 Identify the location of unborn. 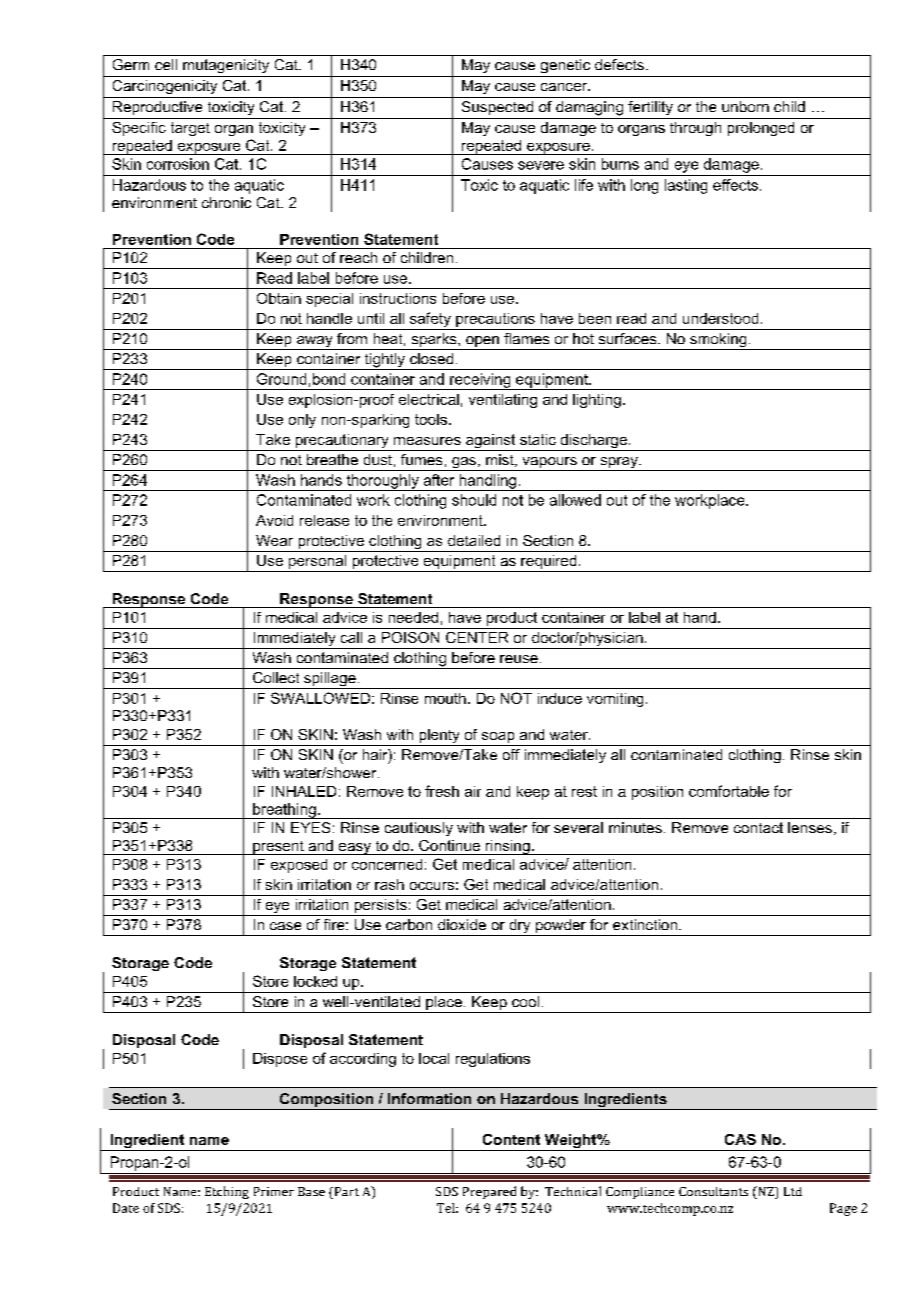
(745, 106).
